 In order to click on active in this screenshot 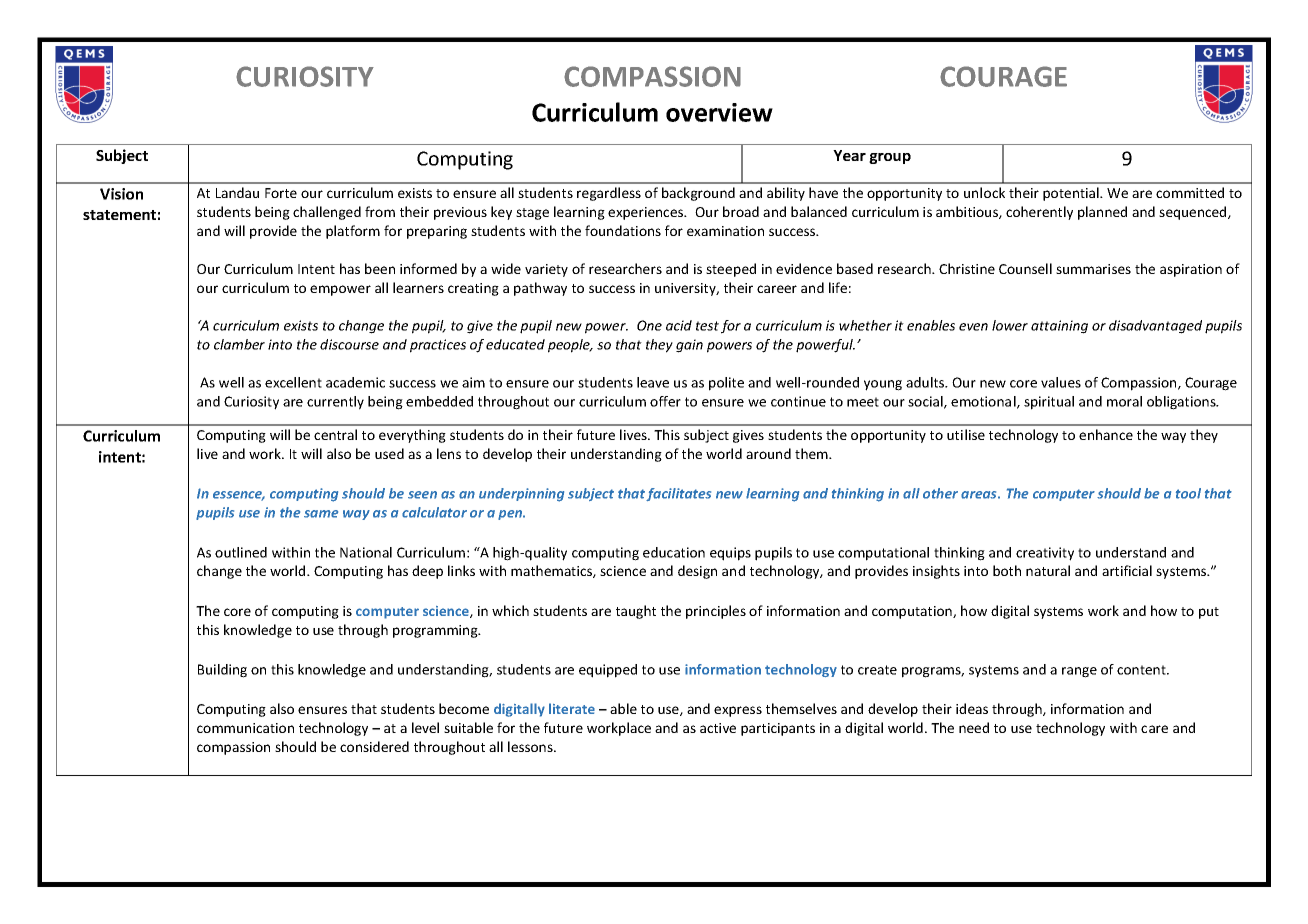, I will do `click(718, 728)`.
